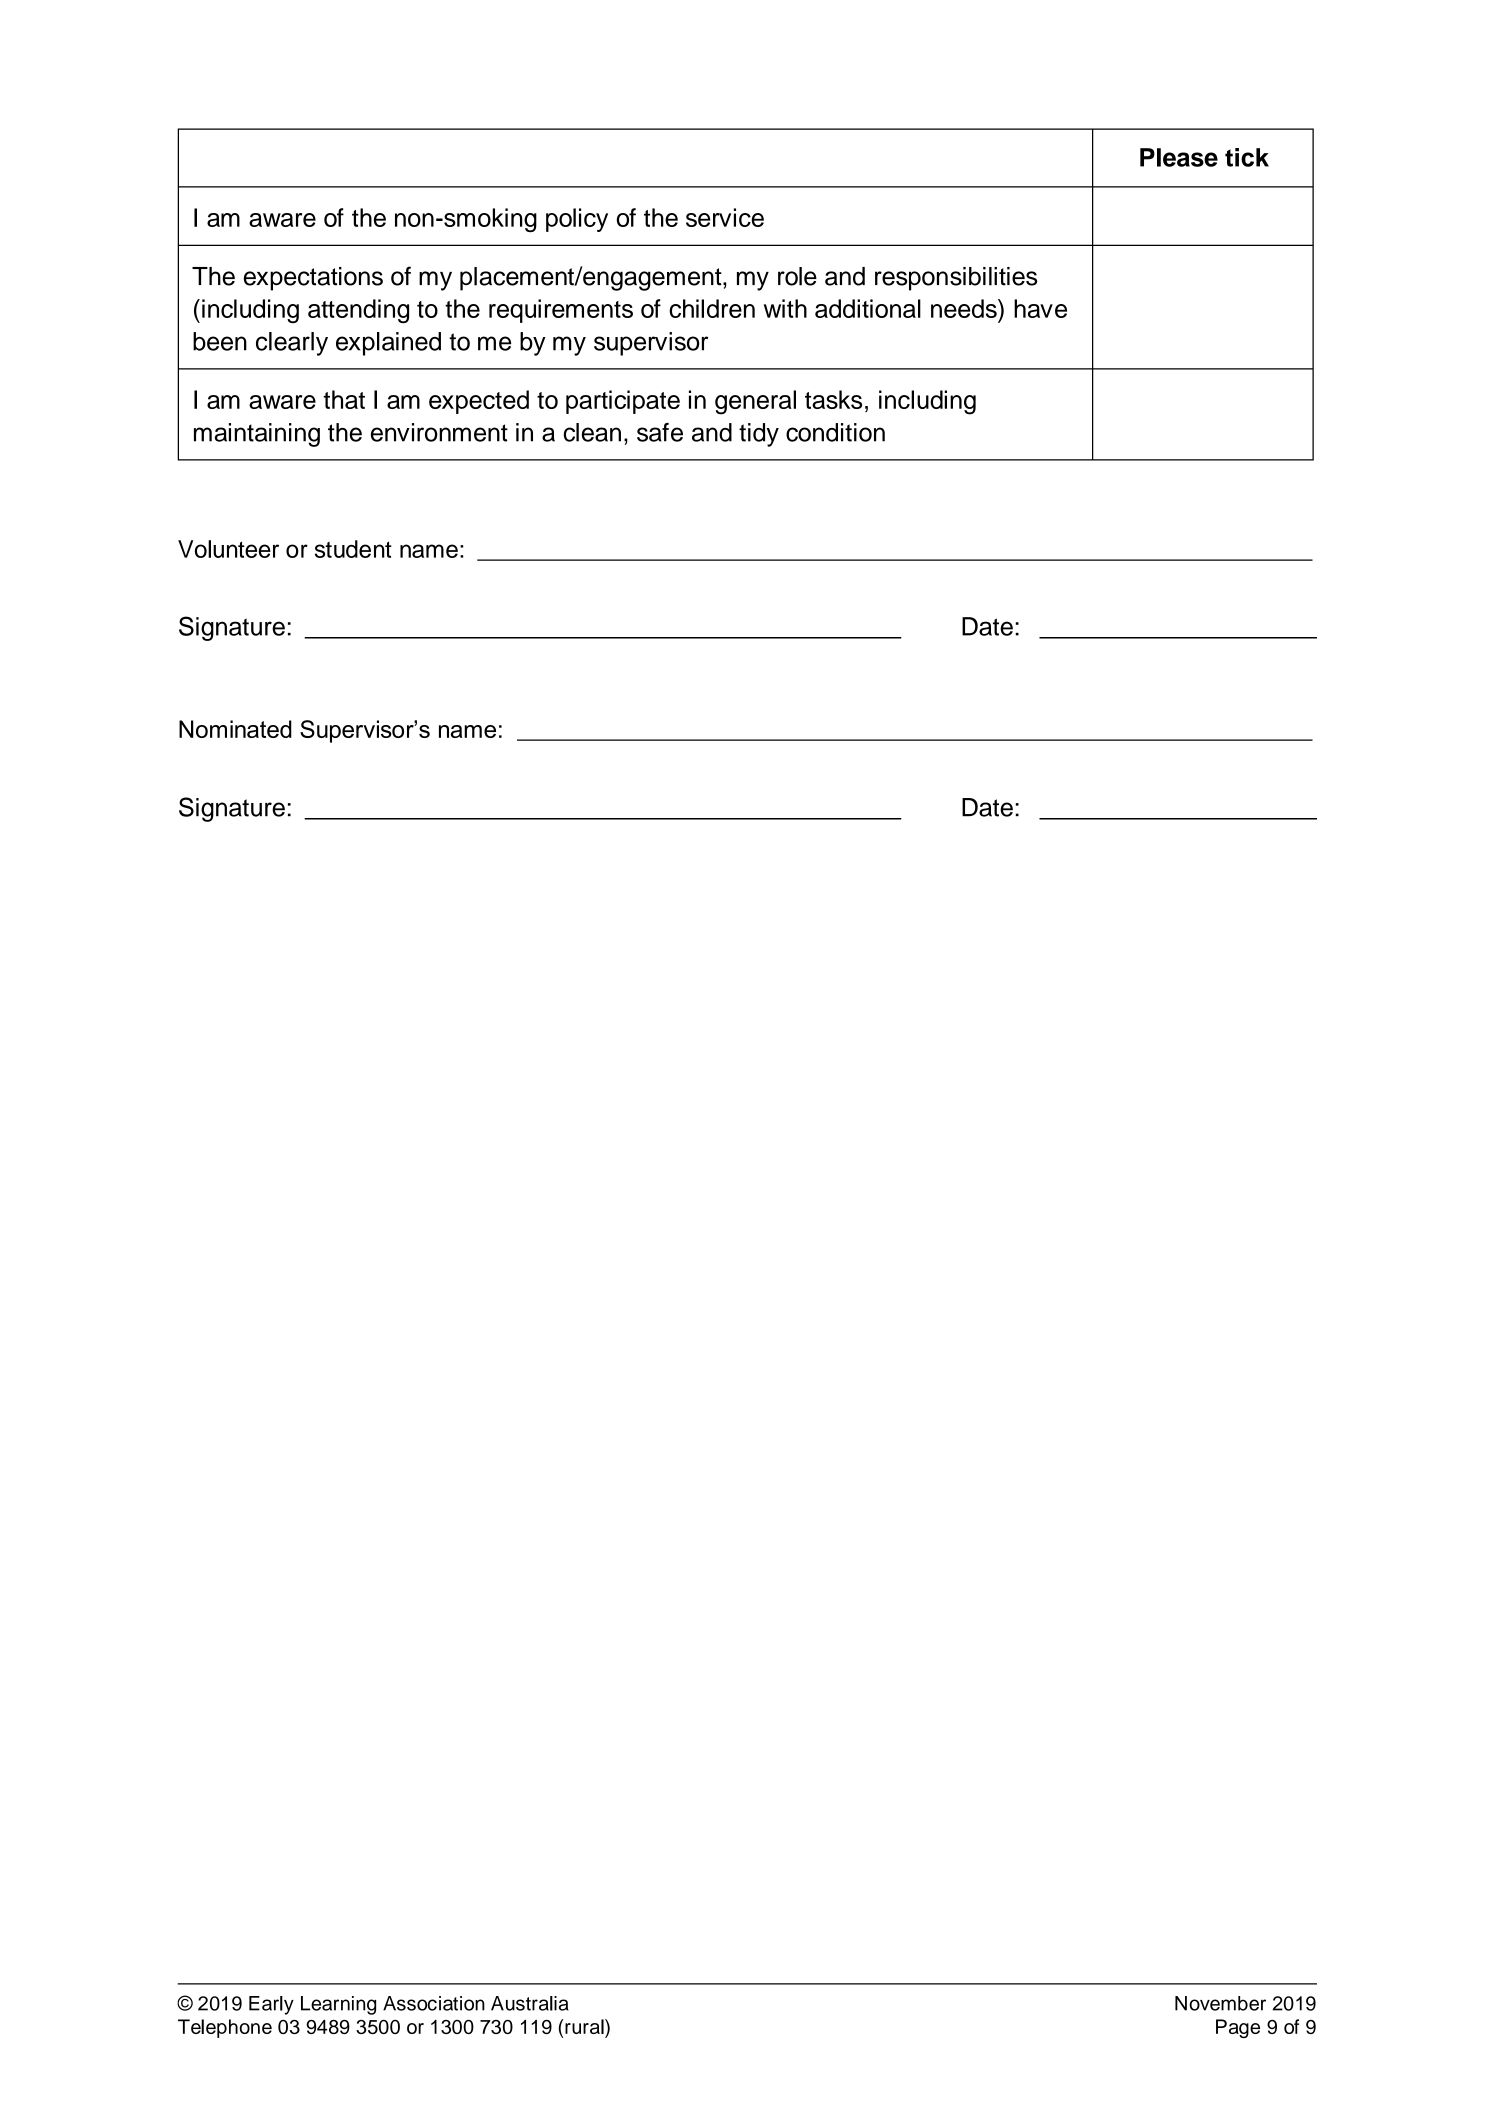 This image has width=1494, height=2114. What do you see at coordinates (759, 435) in the image?
I see `tidy` at bounding box center [759, 435].
